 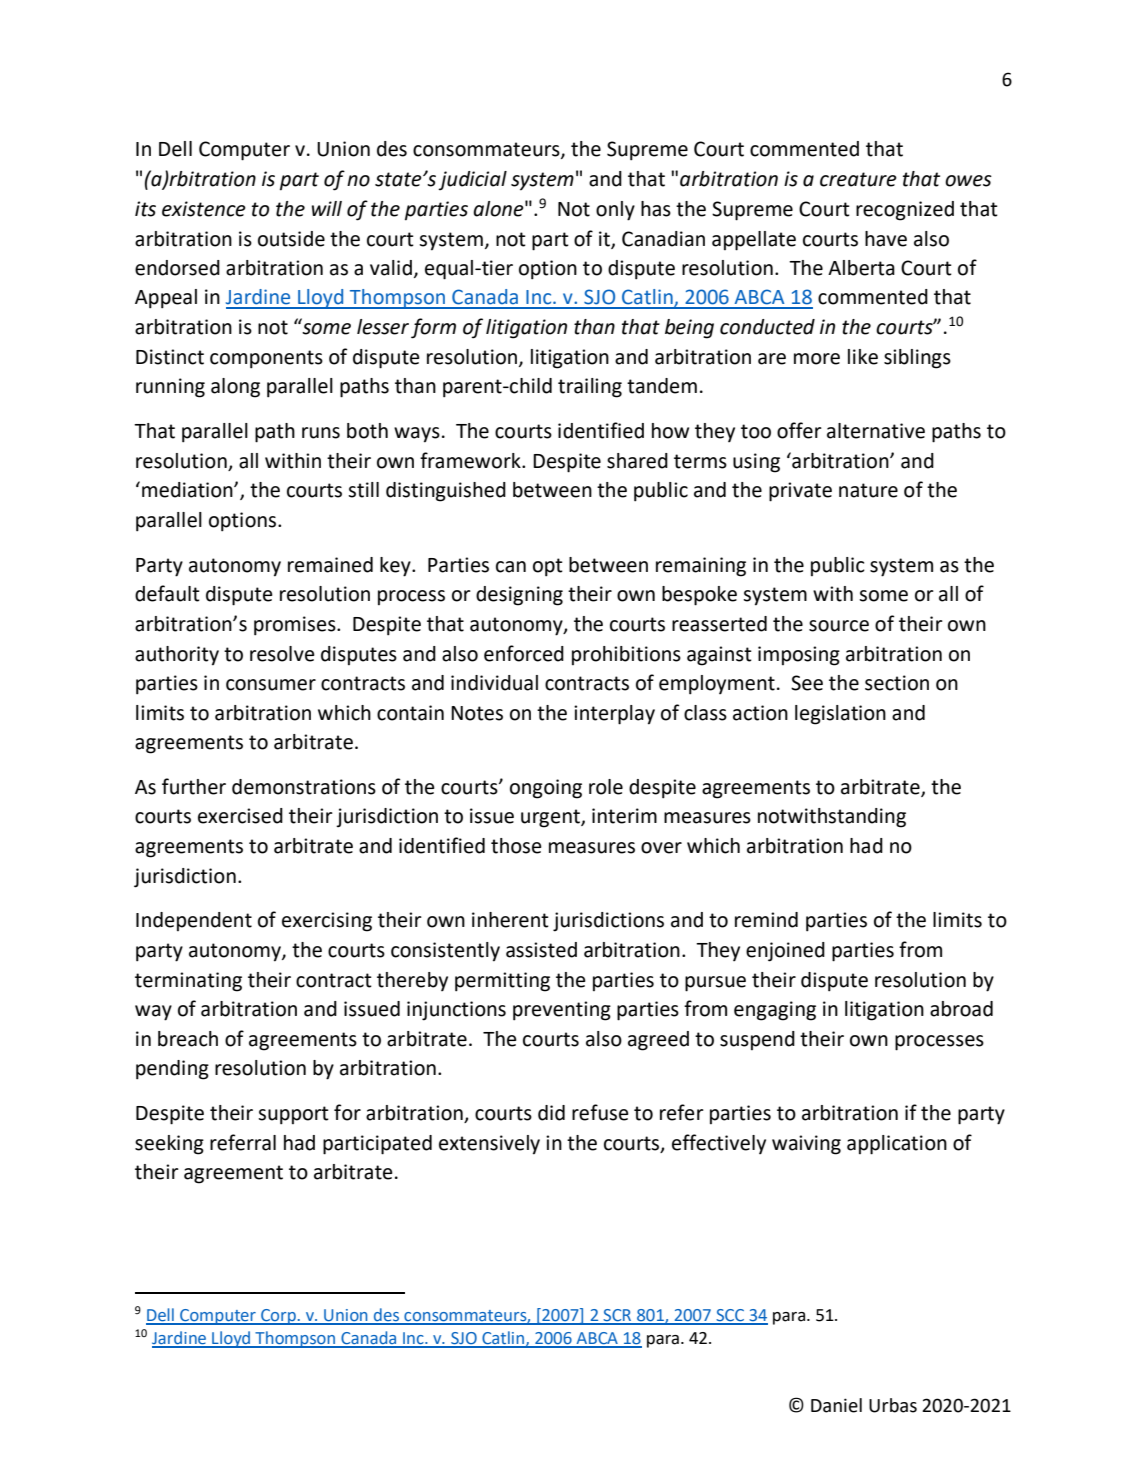 I want to click on have, so click(x=886, y=239).
